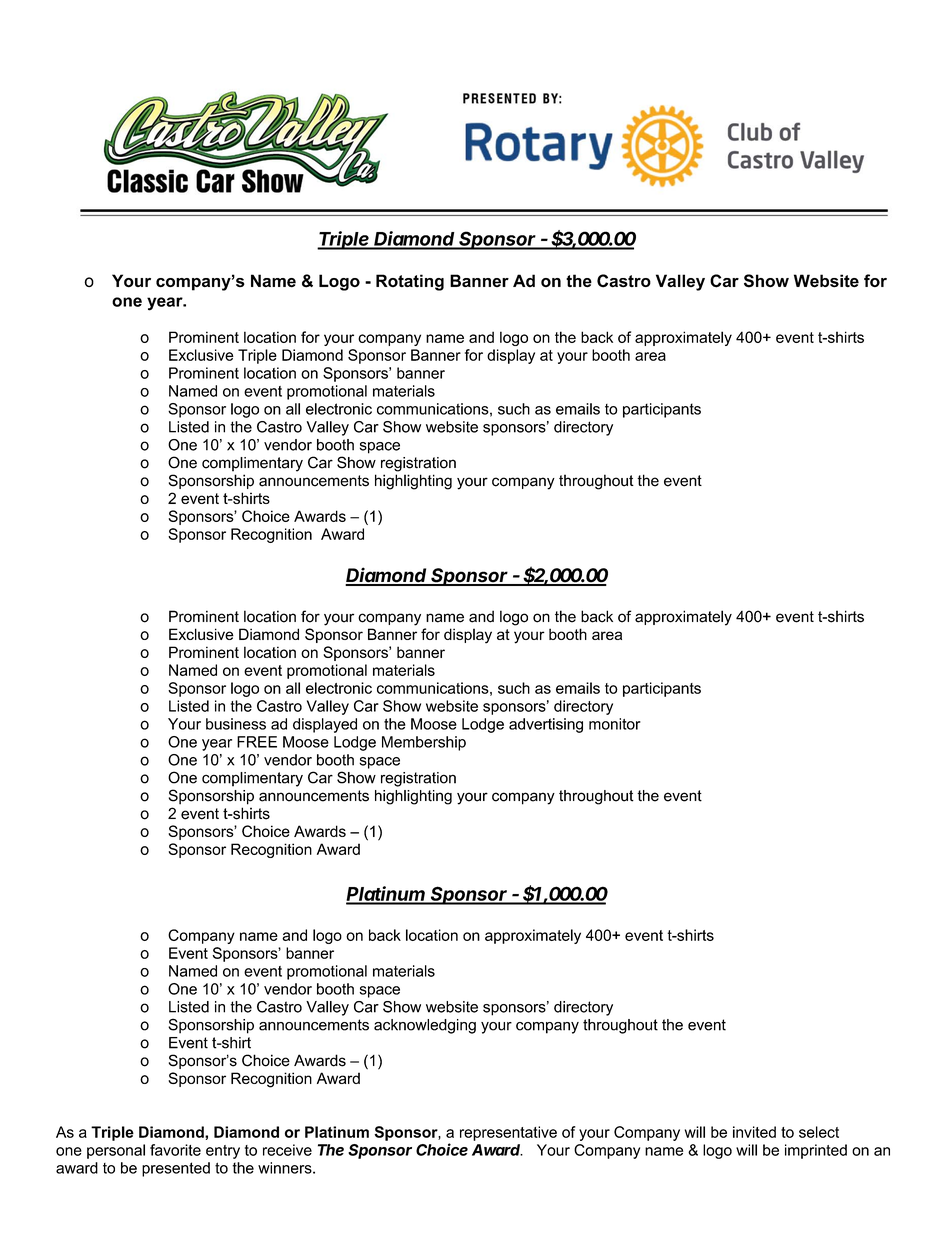 The height and width of the screenshot is (1233, 952). Describe the element at coordinates (819, 1132) in the screenshot. I see `select` at that location.
